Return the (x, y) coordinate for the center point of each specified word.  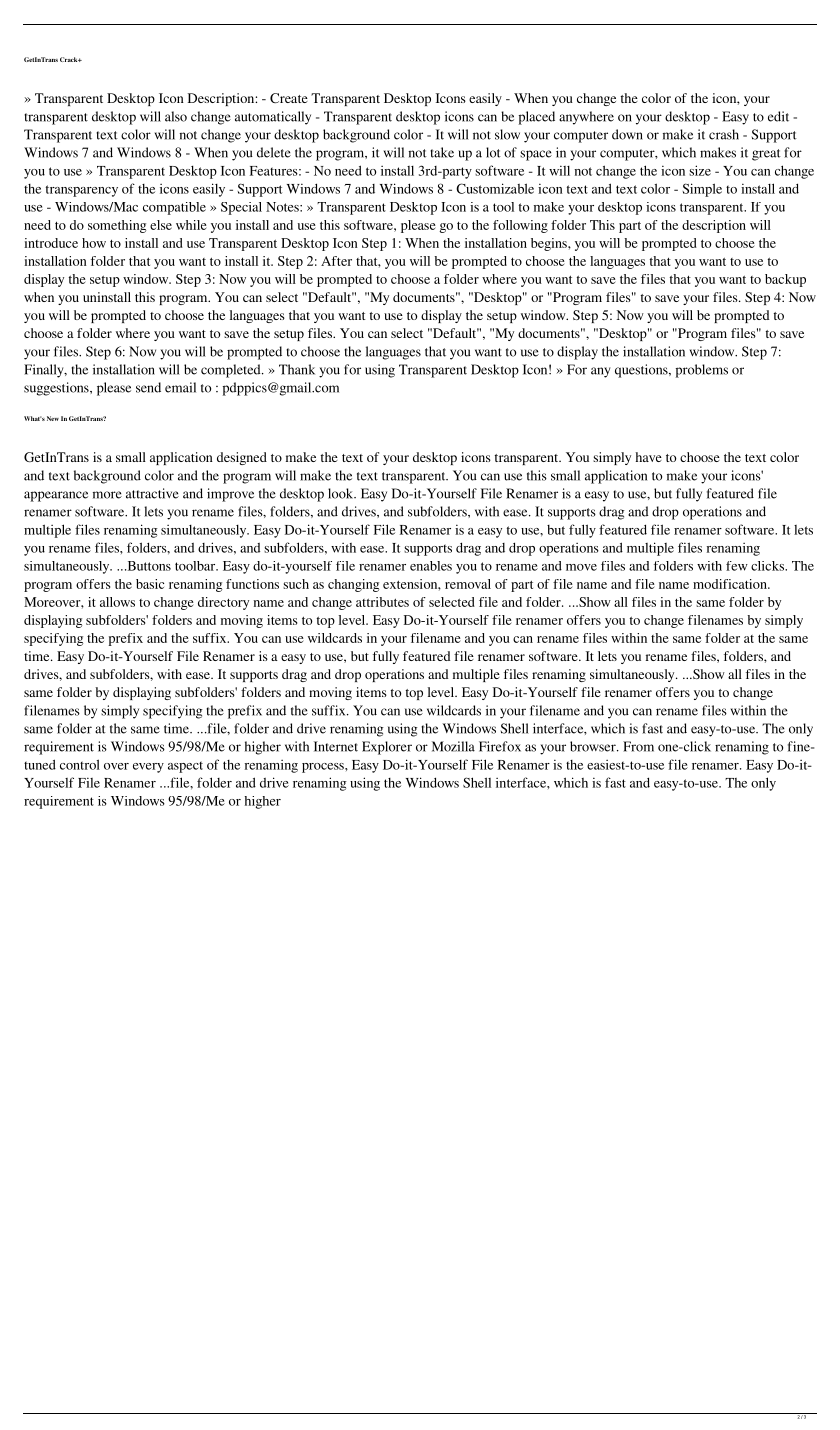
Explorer (387, 748)
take (442, 152)
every (148, 768)
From (638, 746)
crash (724, 134)
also (176, 116)
